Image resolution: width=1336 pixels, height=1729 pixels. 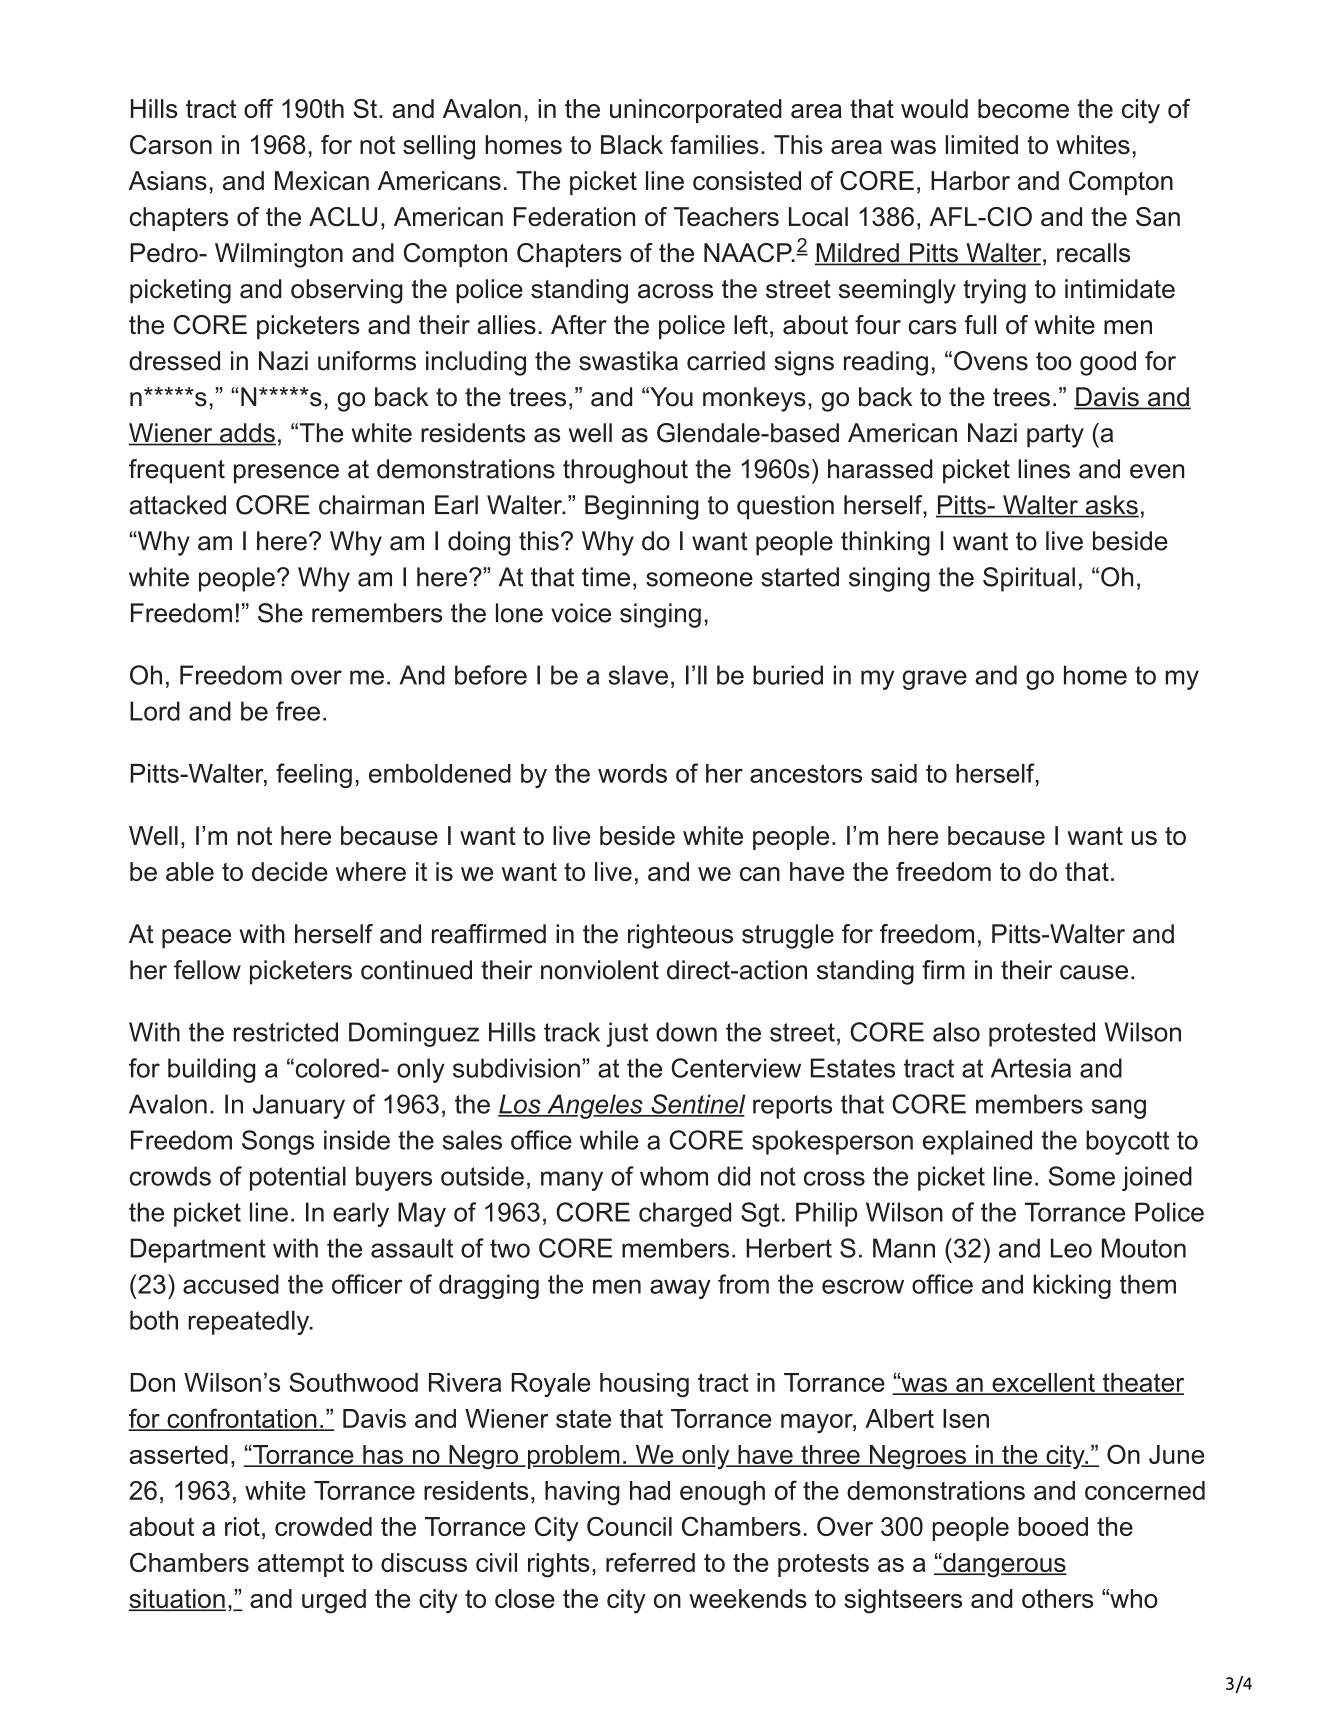 I want to click on referred, so click(x=650, y=1562).
